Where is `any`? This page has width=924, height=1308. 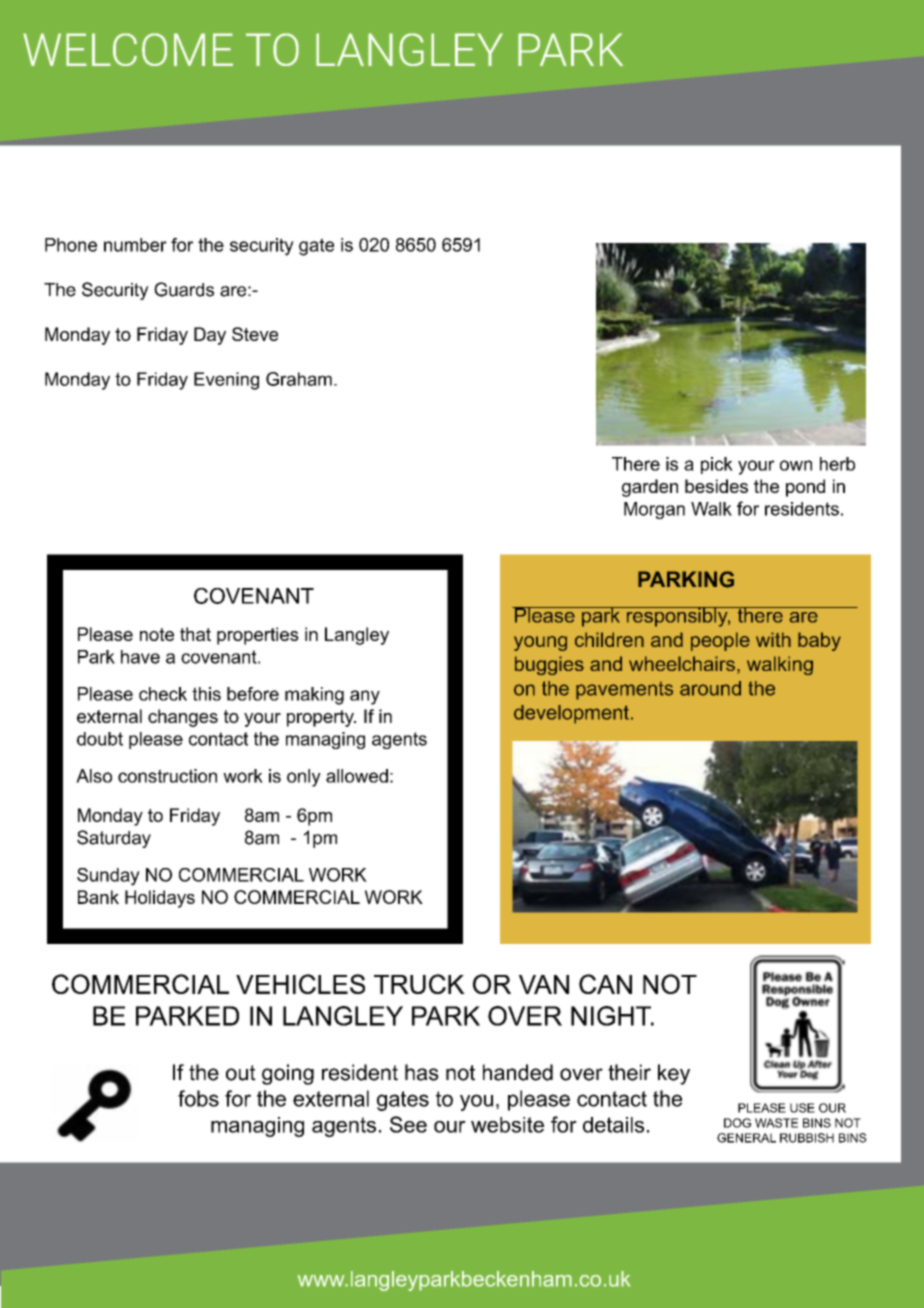 any is located at coordinates (365, 697).
